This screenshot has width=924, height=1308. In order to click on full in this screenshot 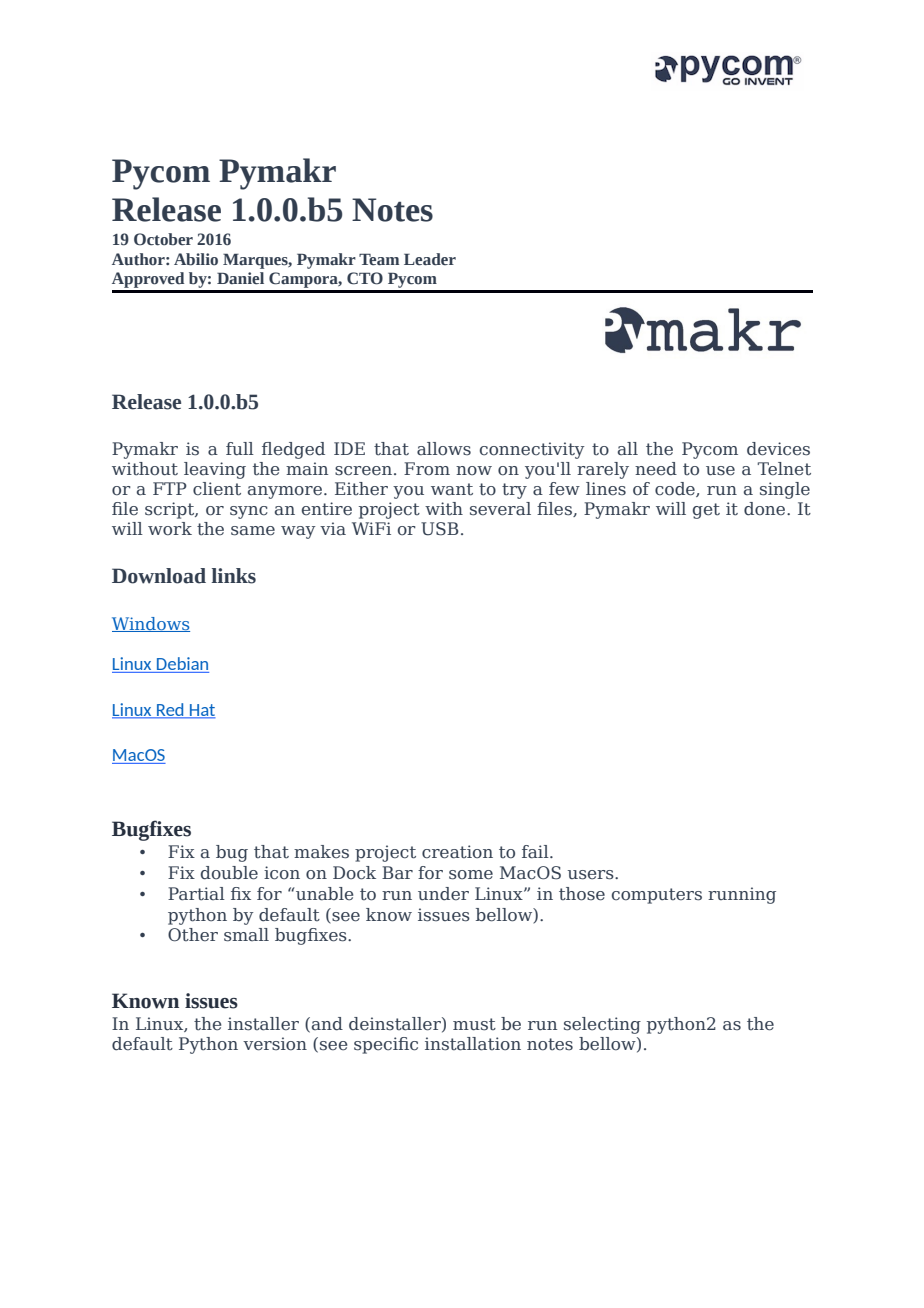, I will do `click(240, 449)`.
